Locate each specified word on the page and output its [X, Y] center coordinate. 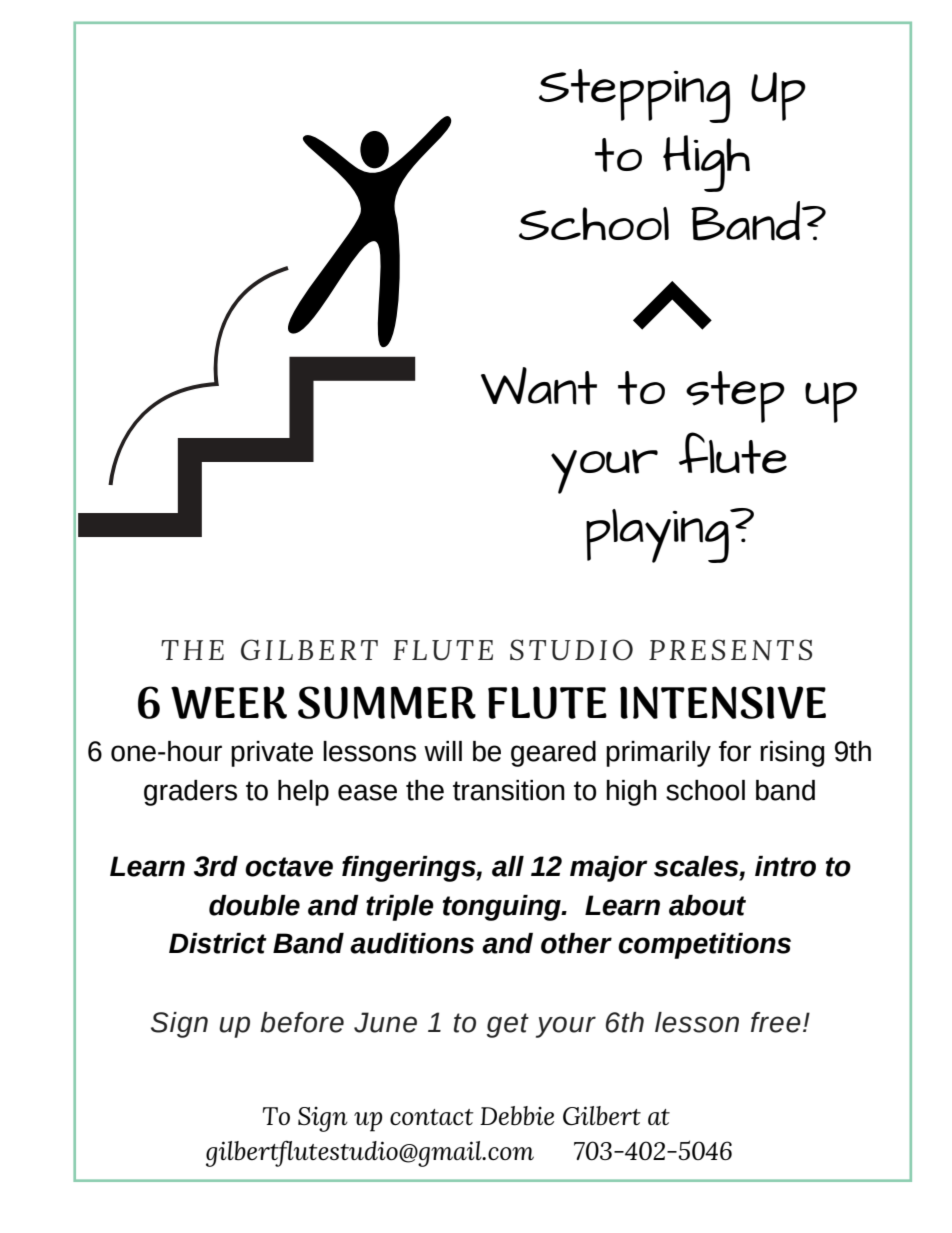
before [302, 1022]
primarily [658, 754]
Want [539, 386]
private [272, 754]
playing [658, 536]
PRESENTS [730, 650]
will [443, 751]
